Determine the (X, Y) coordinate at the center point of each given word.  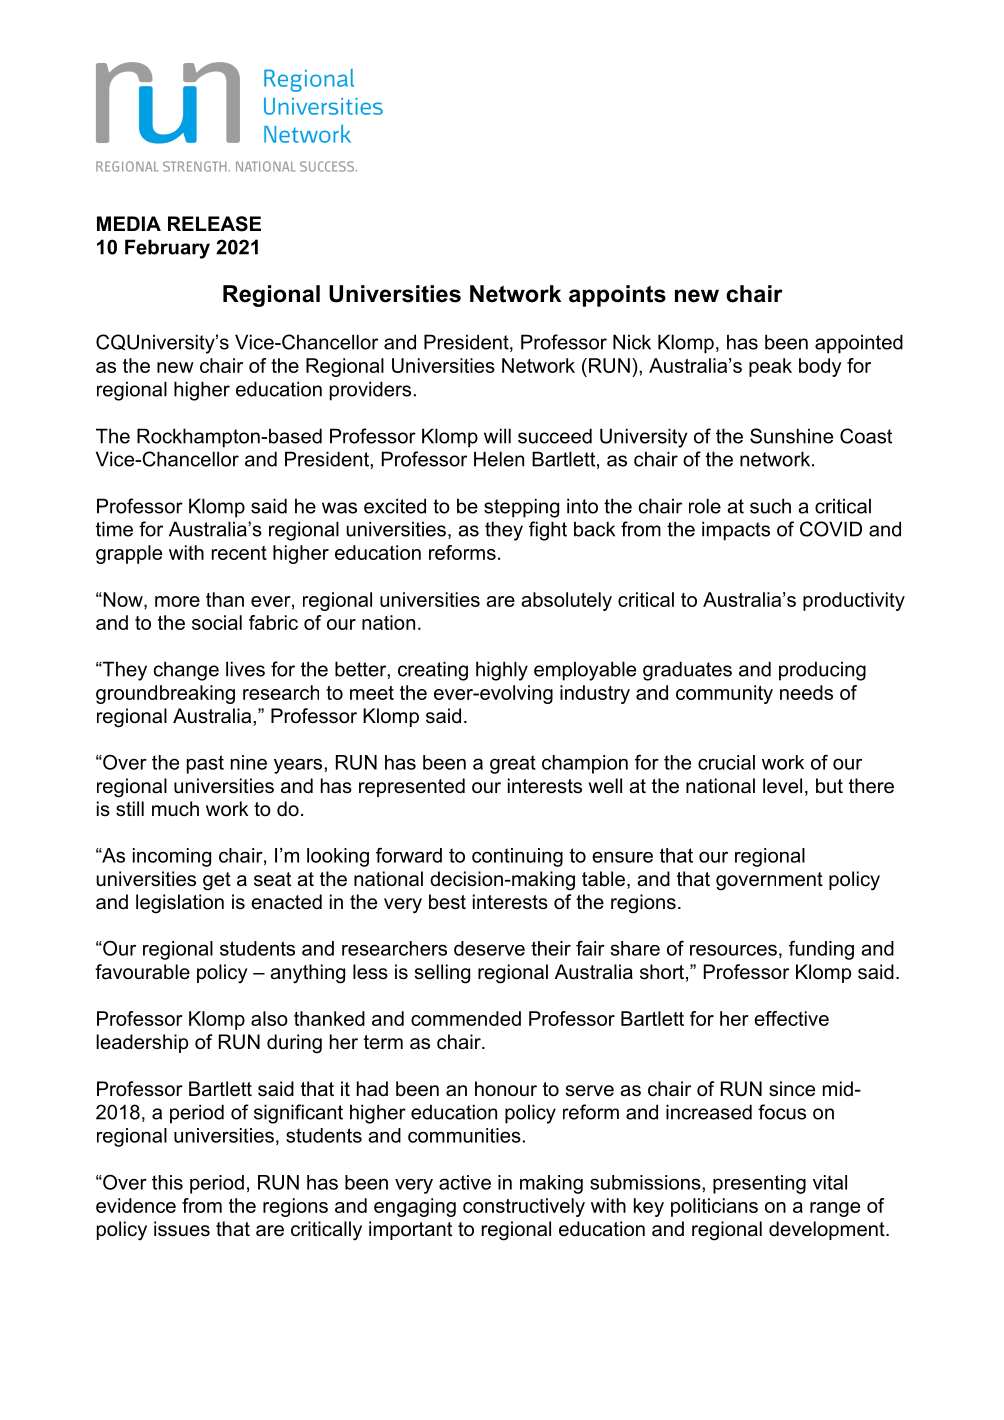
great (513, 764)
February (167, 249)
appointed (859, 344)
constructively (524, 1207)
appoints (617, 296)
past (205, 764)
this (167, 1182)
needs (806, 692)
